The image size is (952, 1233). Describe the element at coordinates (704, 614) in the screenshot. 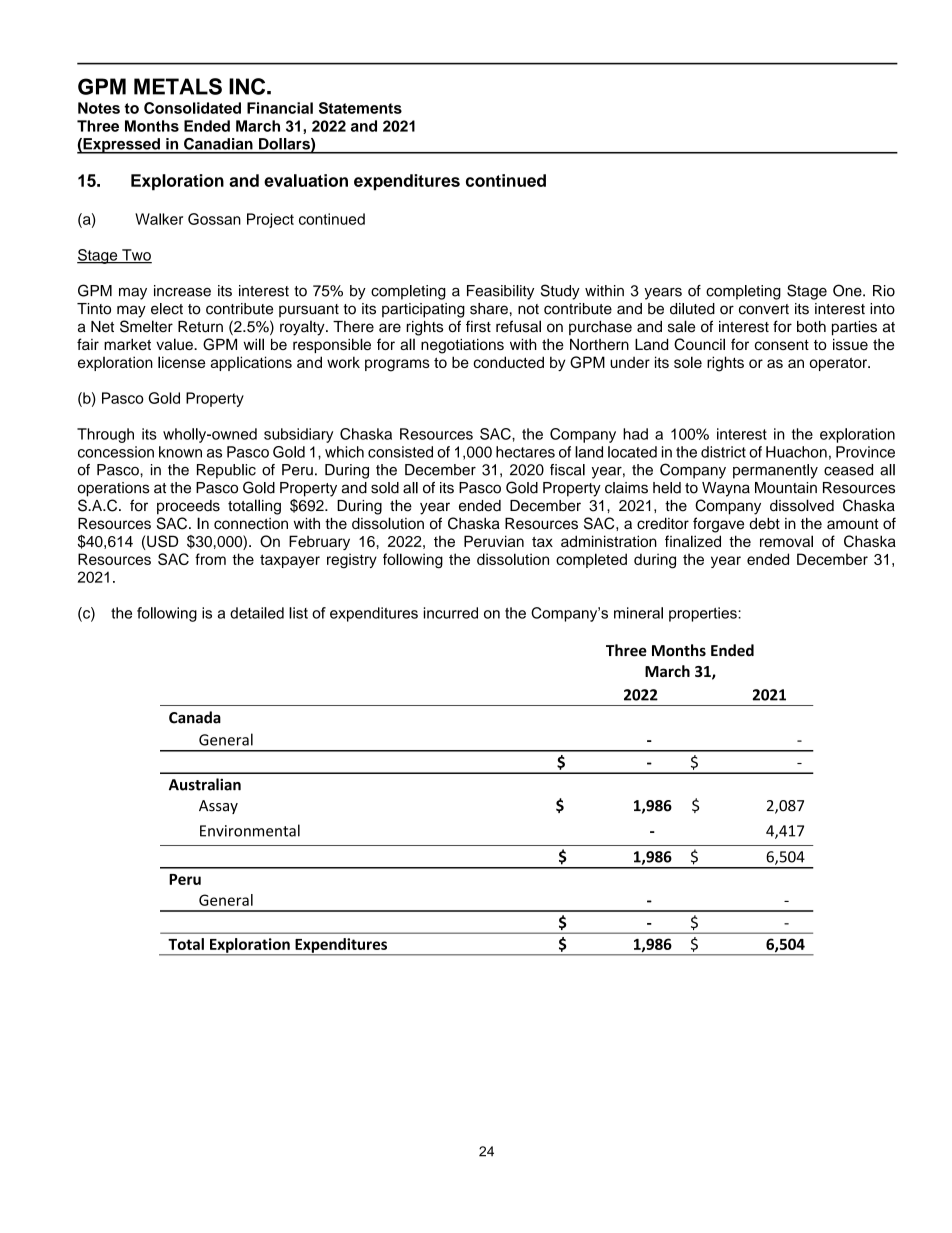

I see `properties` at that location.
